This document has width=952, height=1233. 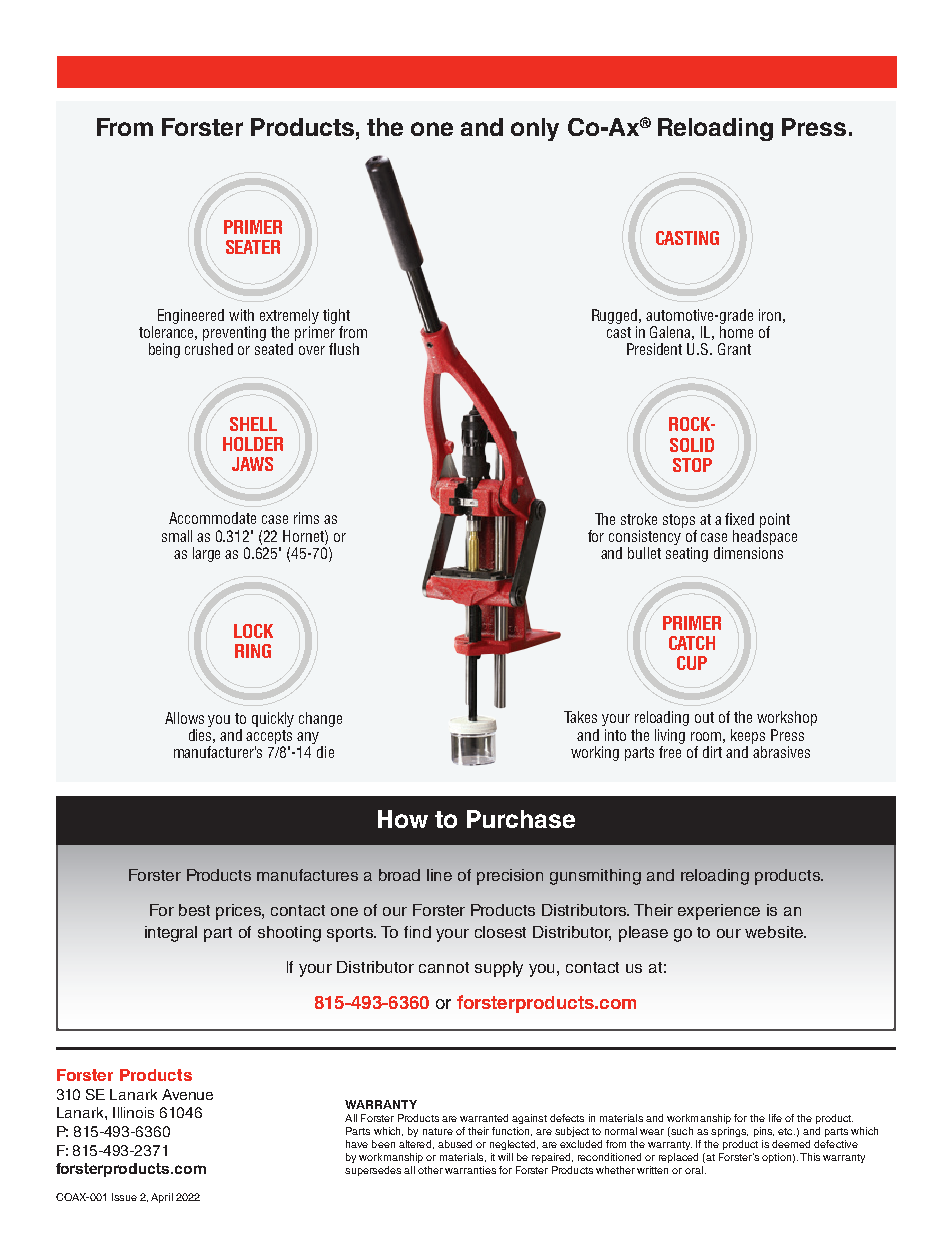 What do you see at coordinates (580, 717) in the document?
I see `Takes` at bounding box center [580, 717].
